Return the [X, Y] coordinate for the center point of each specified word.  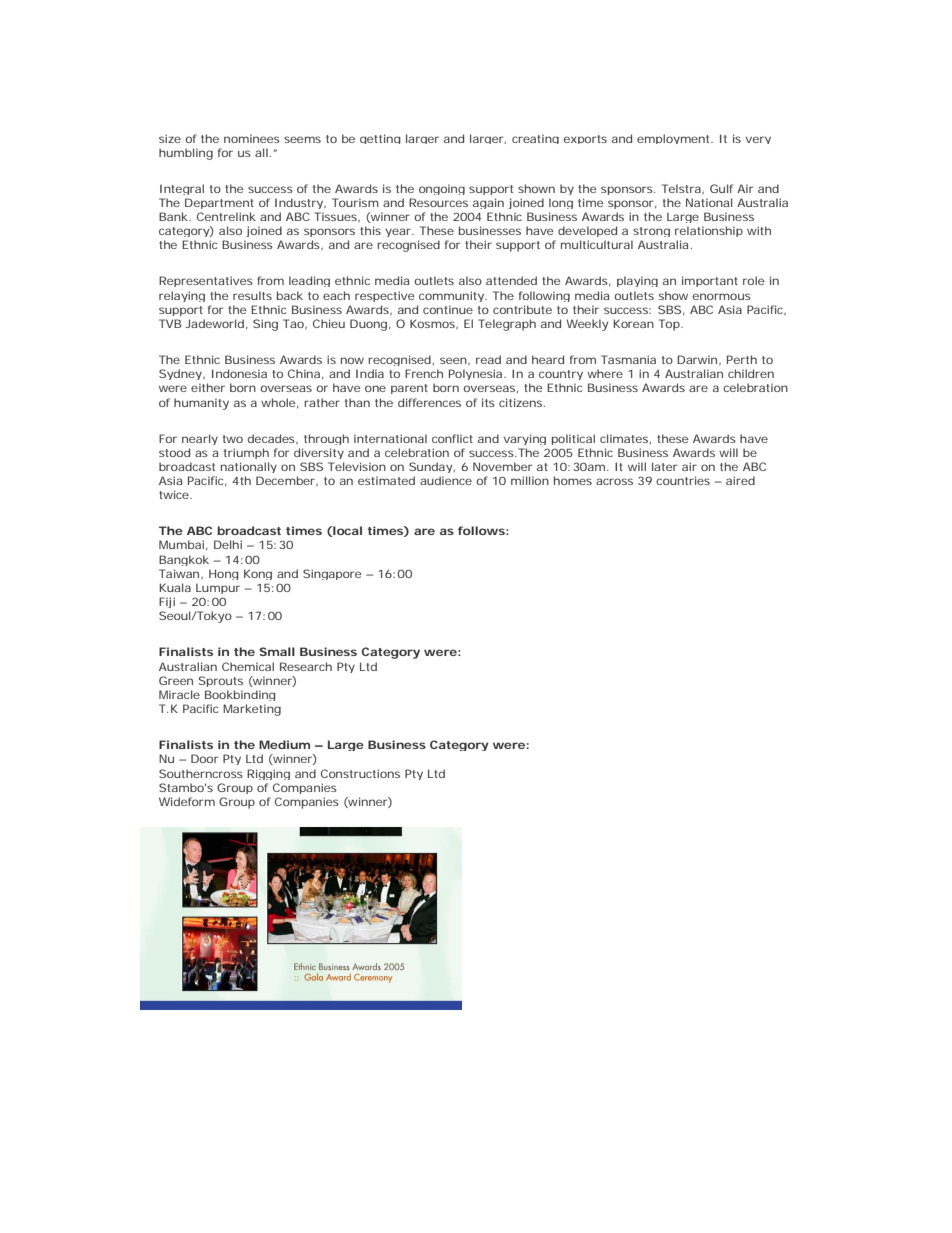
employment [675, 139]
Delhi [228, 544]
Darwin [699, 360]
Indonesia [239, 373]
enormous [722, 296]
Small [277, 651]
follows [483, 530]
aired [740, 480]
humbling [186, 154]
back [290, 295]
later [665, 466]
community [453, 296]
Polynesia [477, 374]
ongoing [442, 189]
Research [306, 666]
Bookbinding [240, 695]
